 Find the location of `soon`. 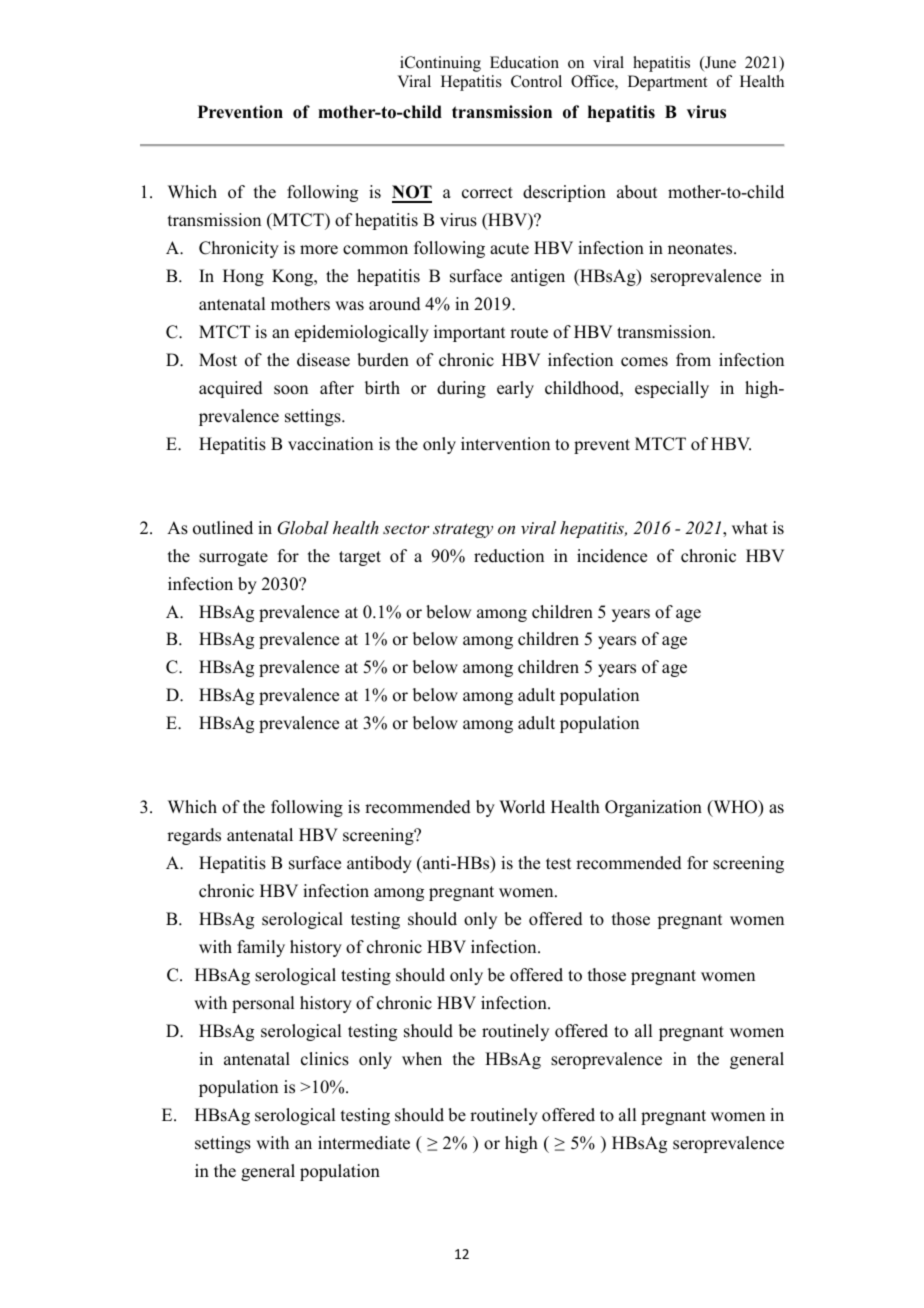

soon is located at coordinates (291, 390).
